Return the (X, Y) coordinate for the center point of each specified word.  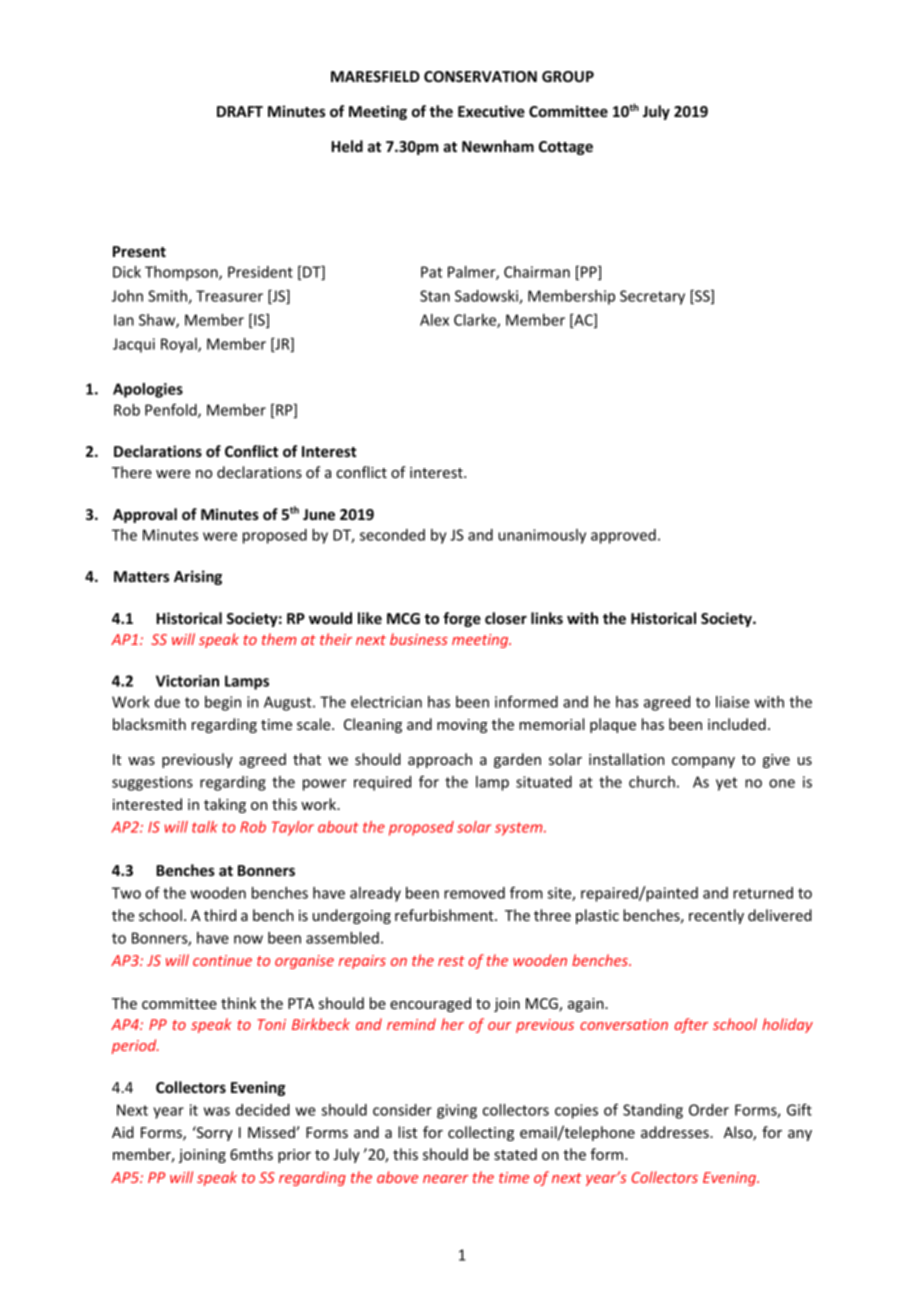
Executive (491, 111)
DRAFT (240, 111)
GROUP (568, 76)
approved (623, 536)
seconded (392, 535)
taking (225, 805)
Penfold (172, 410)
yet (726, 784)
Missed (272, 1132)
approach (440, 760)
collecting (481, 1133)
